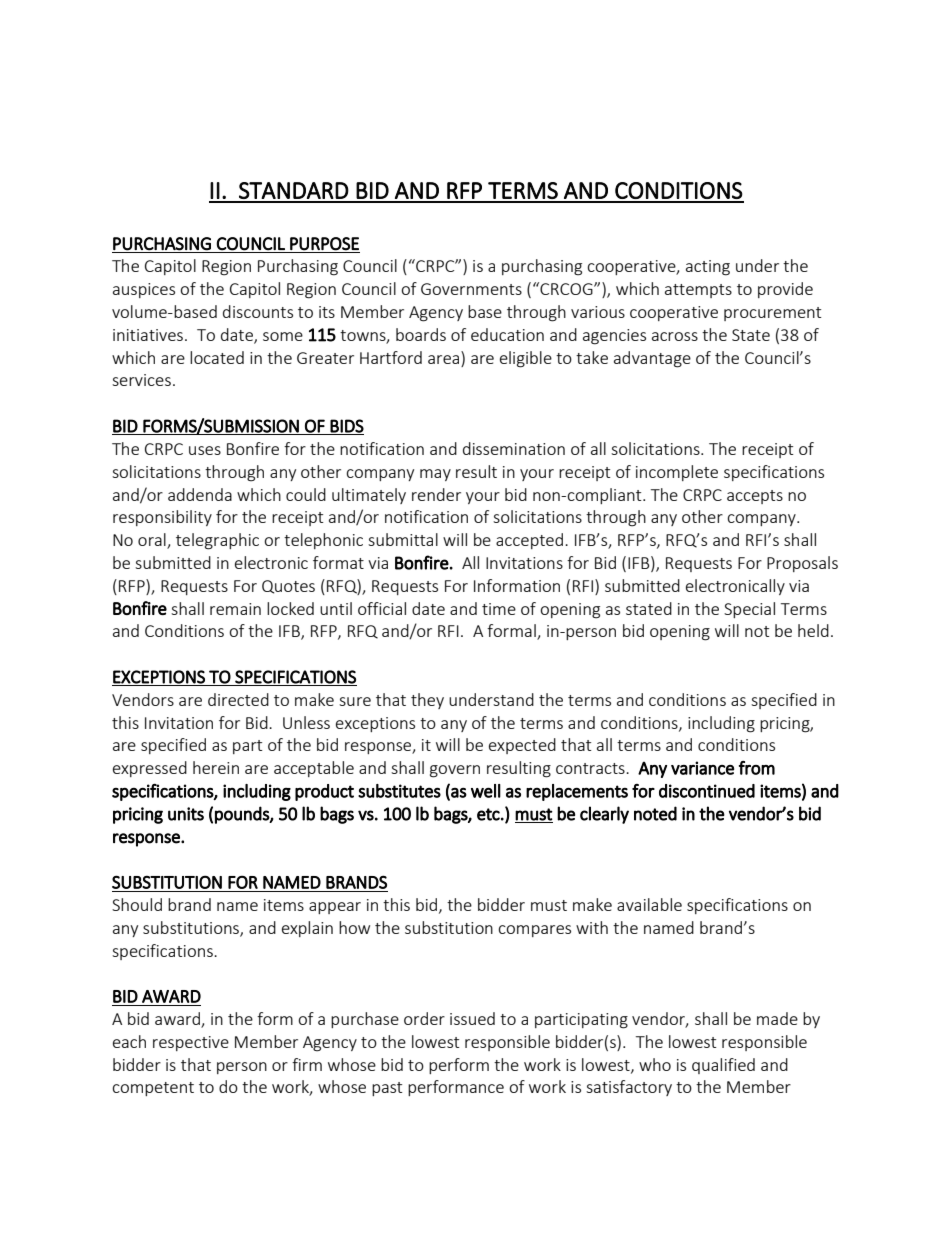  I want to click on respective, so click(191, 1043).
